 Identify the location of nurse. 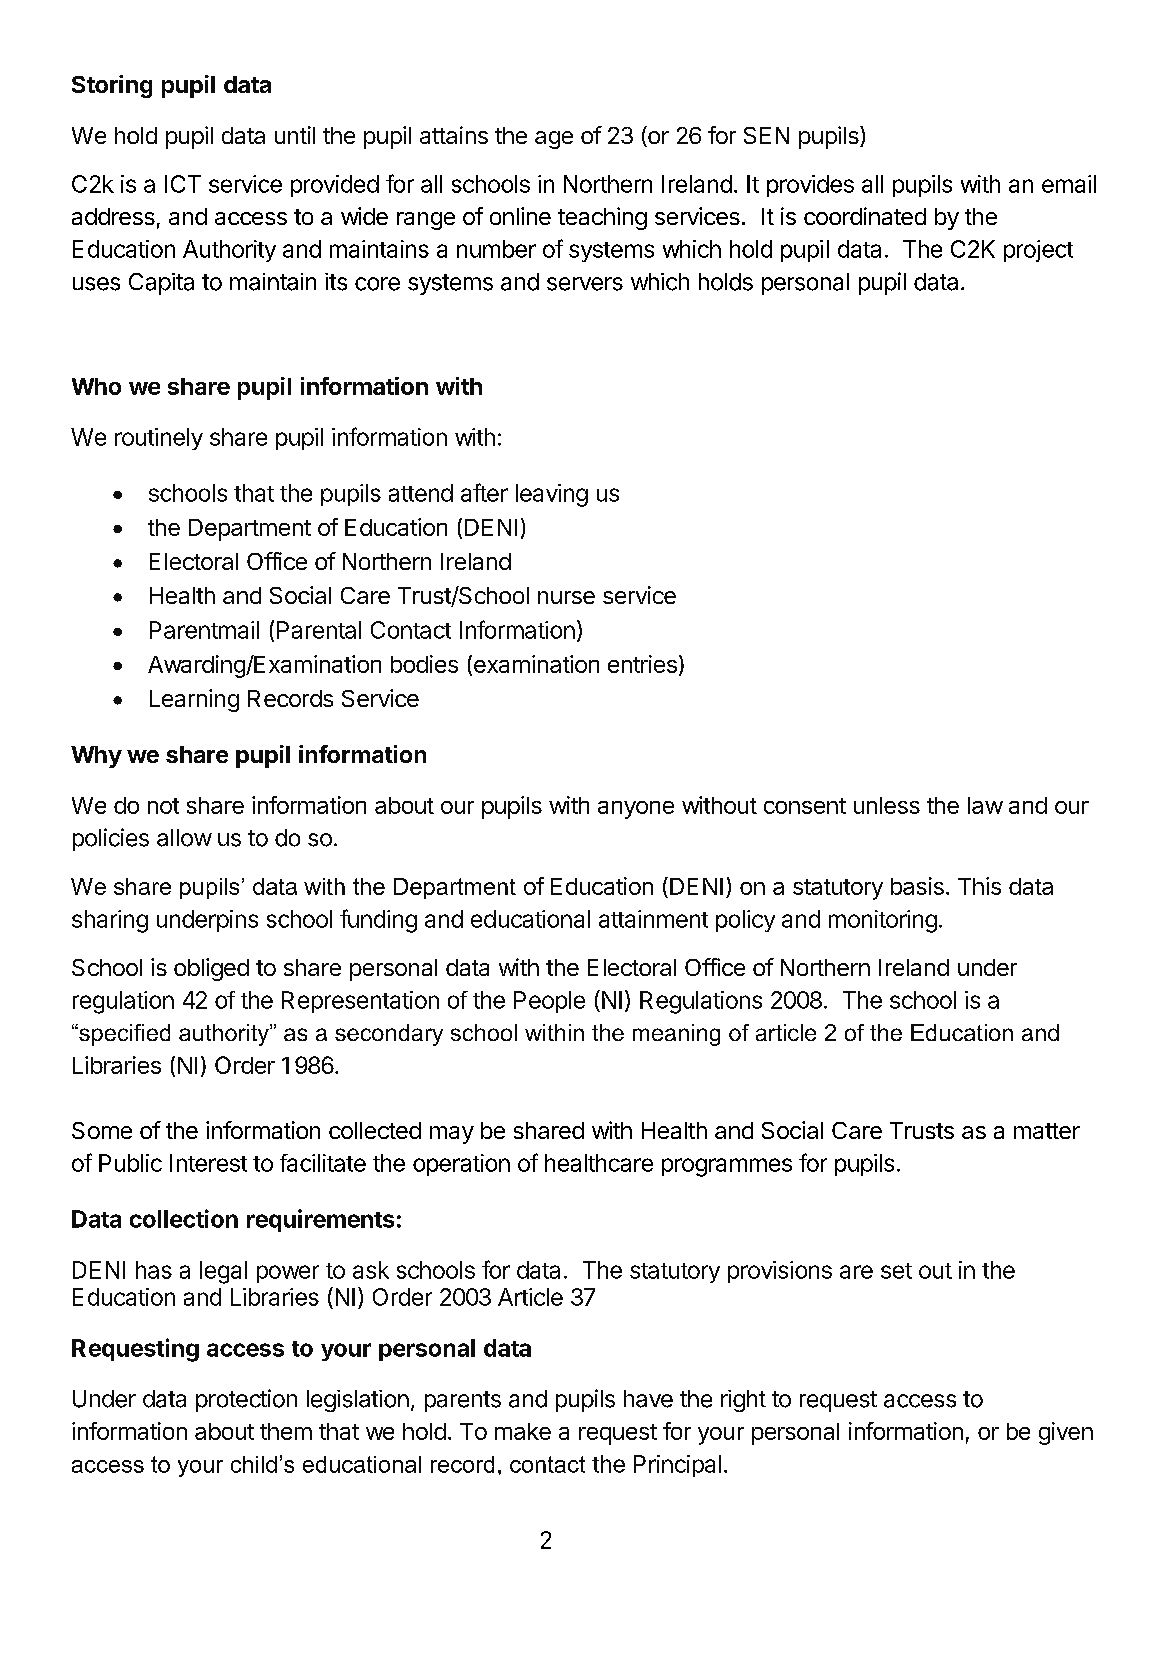
(566, 597).
